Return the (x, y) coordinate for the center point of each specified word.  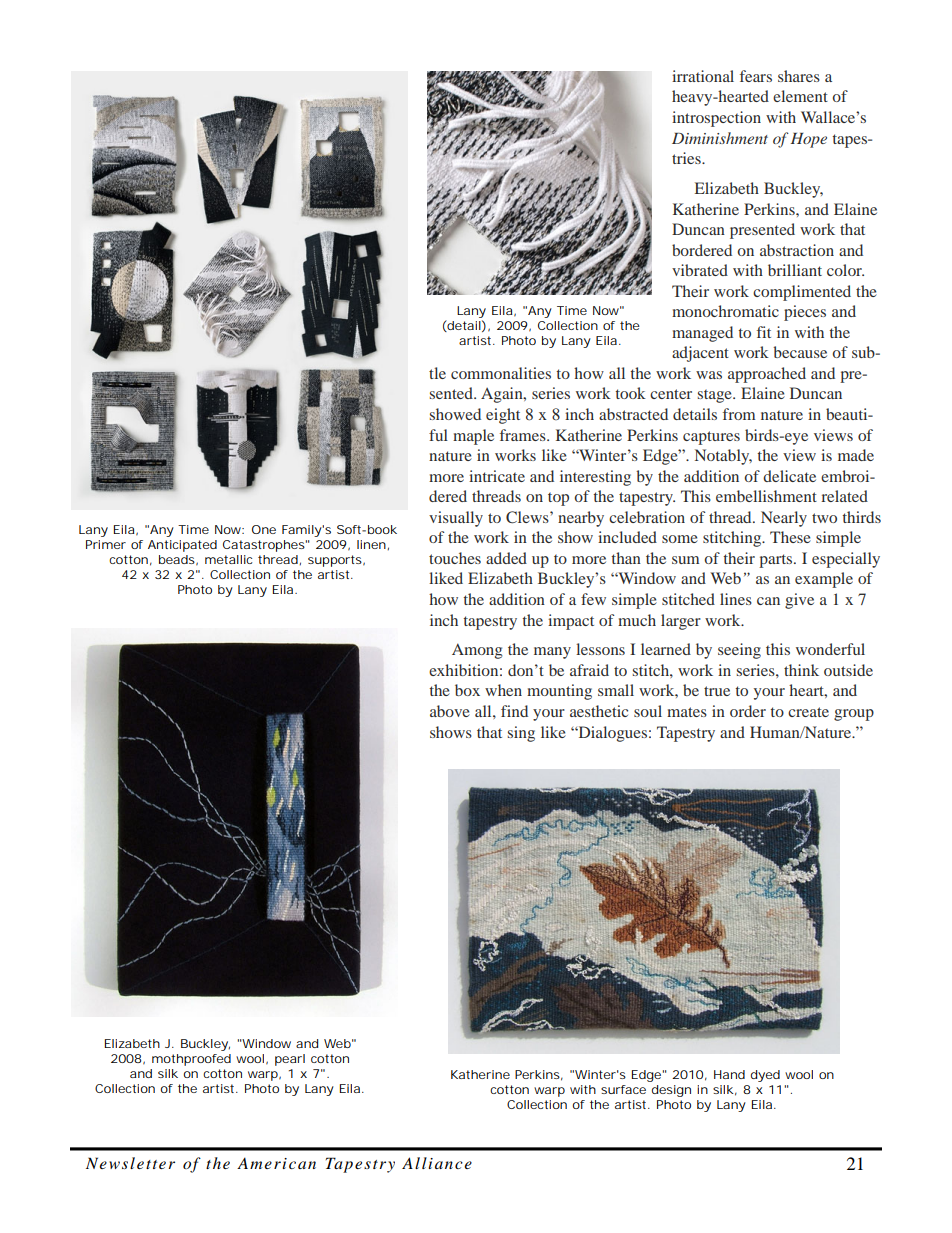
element (800, 96)
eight (503, 416)
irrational (703, 76)
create (808, 712)
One (264, 529)
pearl (290, 1060)
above (450, 711)
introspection (716, 119)
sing (521, 734)
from (739, 414)
